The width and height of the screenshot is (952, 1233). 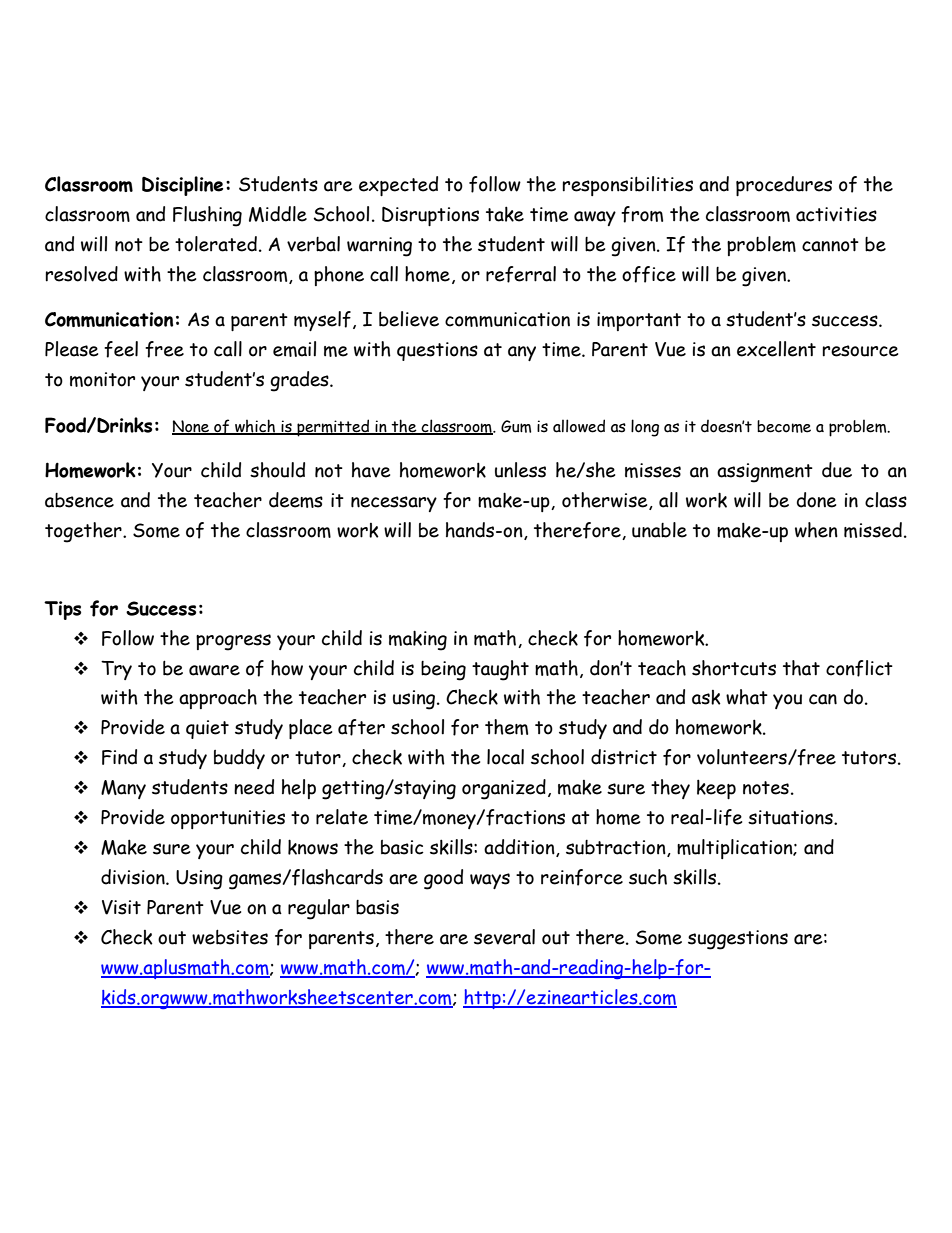 I want to click on take, so click(x=505, y=214).
